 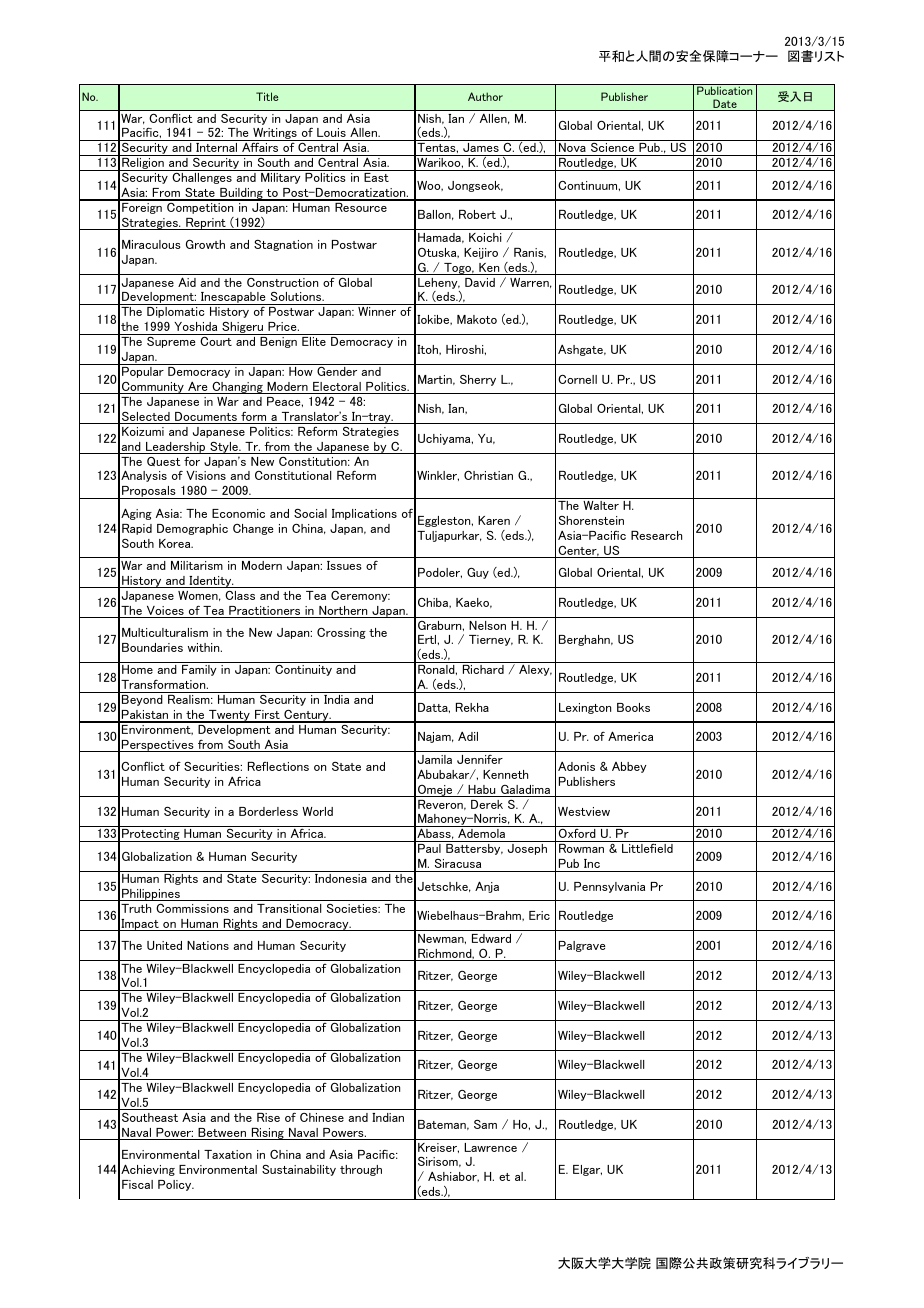 What do you see at coordinates (490, 1147) in the document?
I see `Lawrence` at bounding box center [490, 1147].
